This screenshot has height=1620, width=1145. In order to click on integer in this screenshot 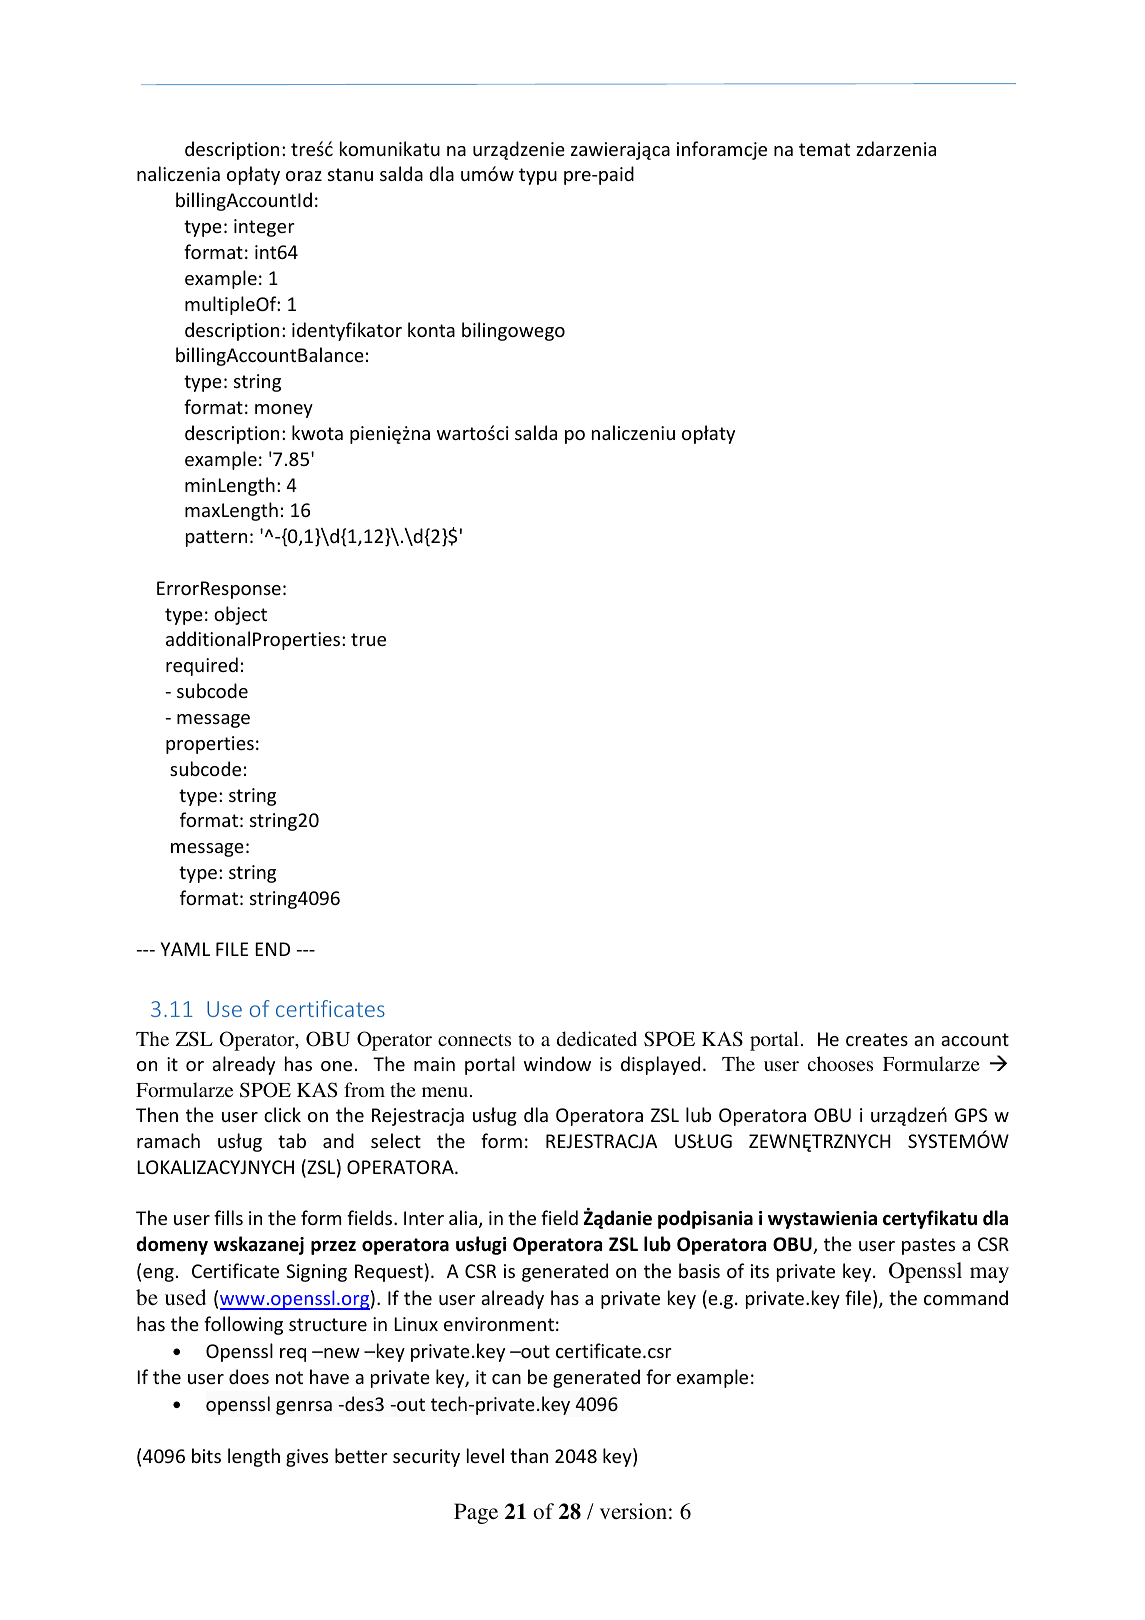, I will do `click(264, 228)`.
